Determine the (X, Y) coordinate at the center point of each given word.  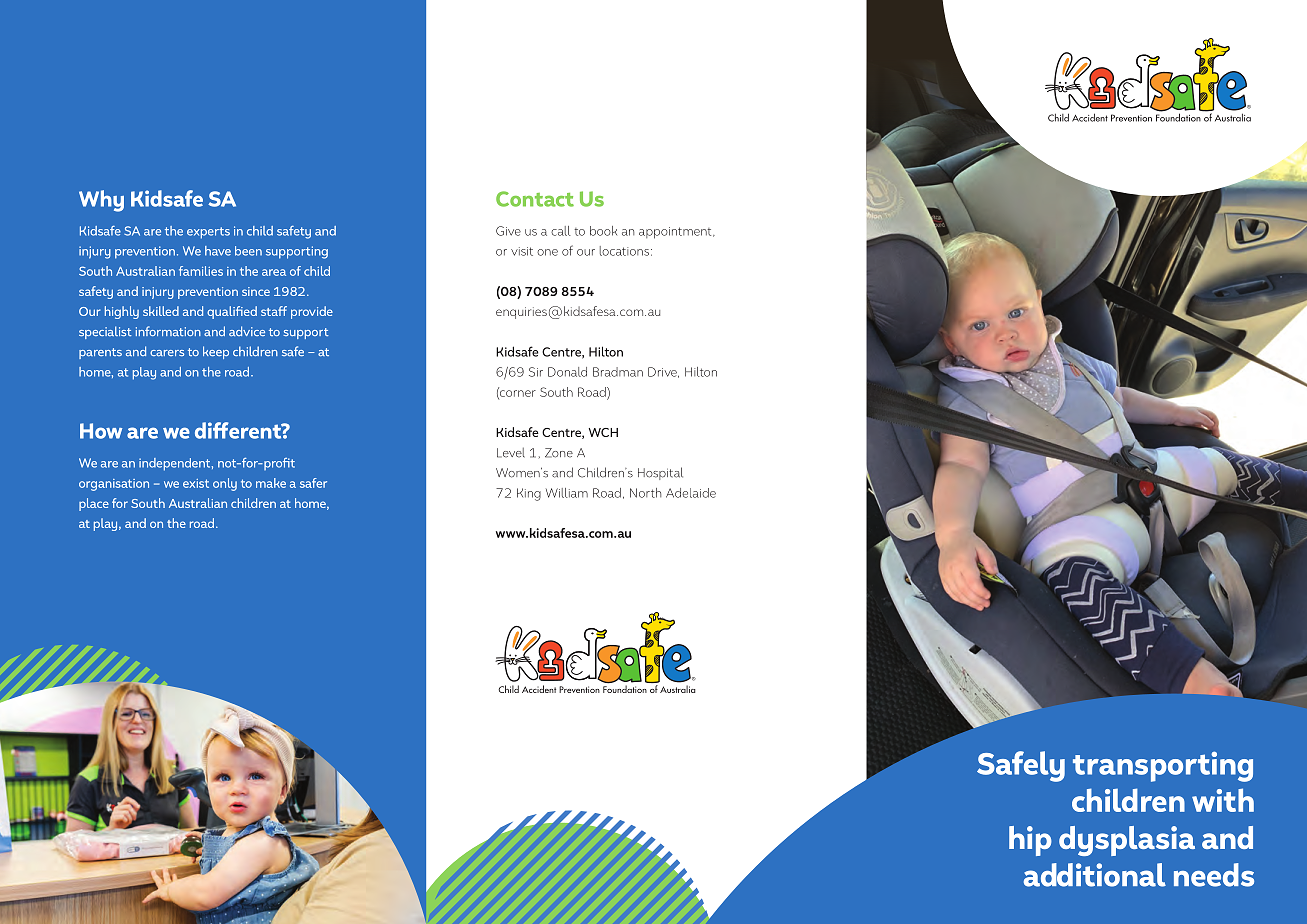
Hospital (660, 473)
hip (1030, 841)
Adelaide (691, 493)
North (645, 493)
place (94, 504)
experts (208, 233)
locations (624, 251)
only (225, 484)
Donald (567, 372)
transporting (1163, 766)
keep (216, 352)
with (1223, 800)
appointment (676, 233)
